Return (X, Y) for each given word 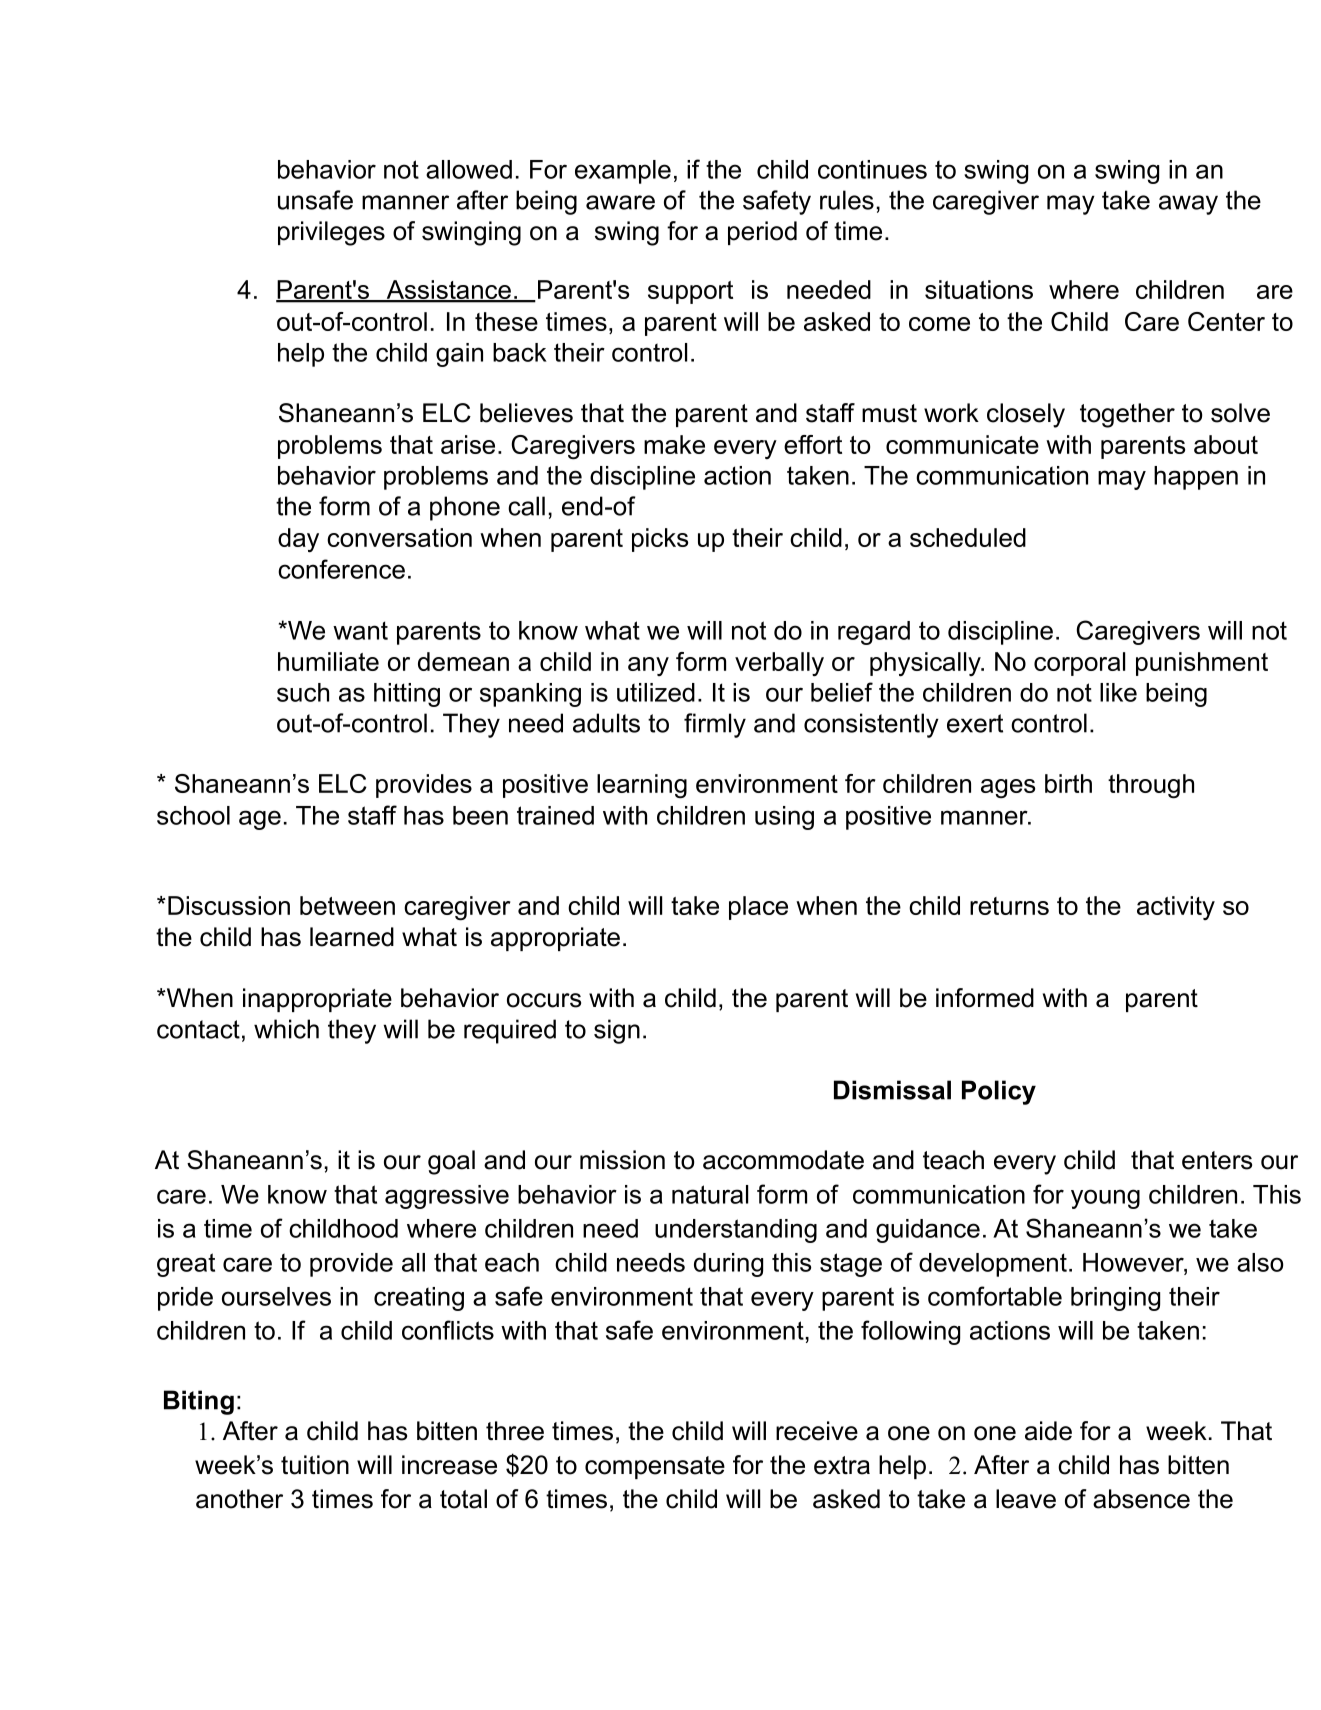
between (347, 905)
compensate (655, 1467)
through (1151, 786)
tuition (315, 1465)
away (1188, 205)
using (784, 818)
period (762, 233)
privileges (331, 233)
